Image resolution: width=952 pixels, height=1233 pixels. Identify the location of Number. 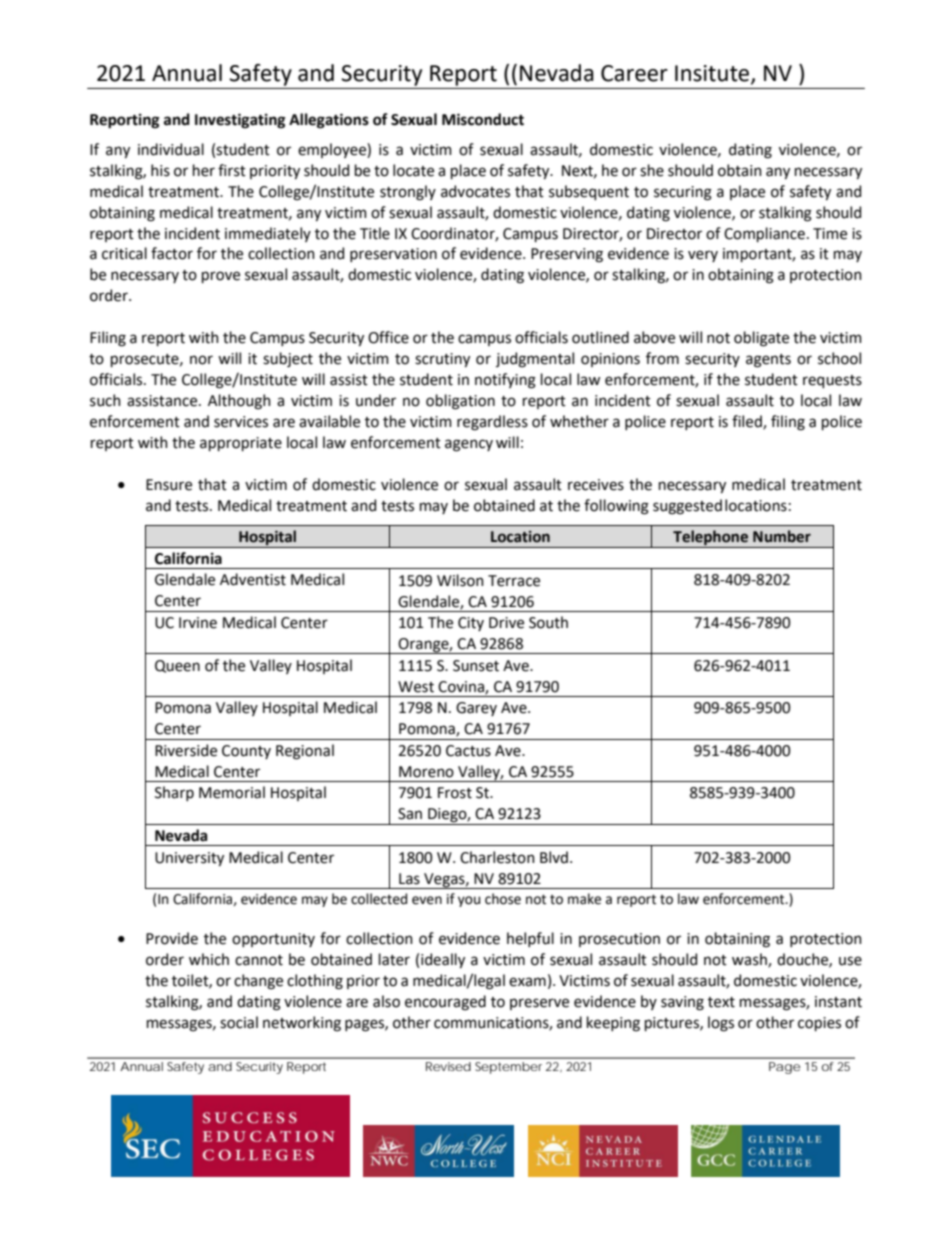
(782, 536).
